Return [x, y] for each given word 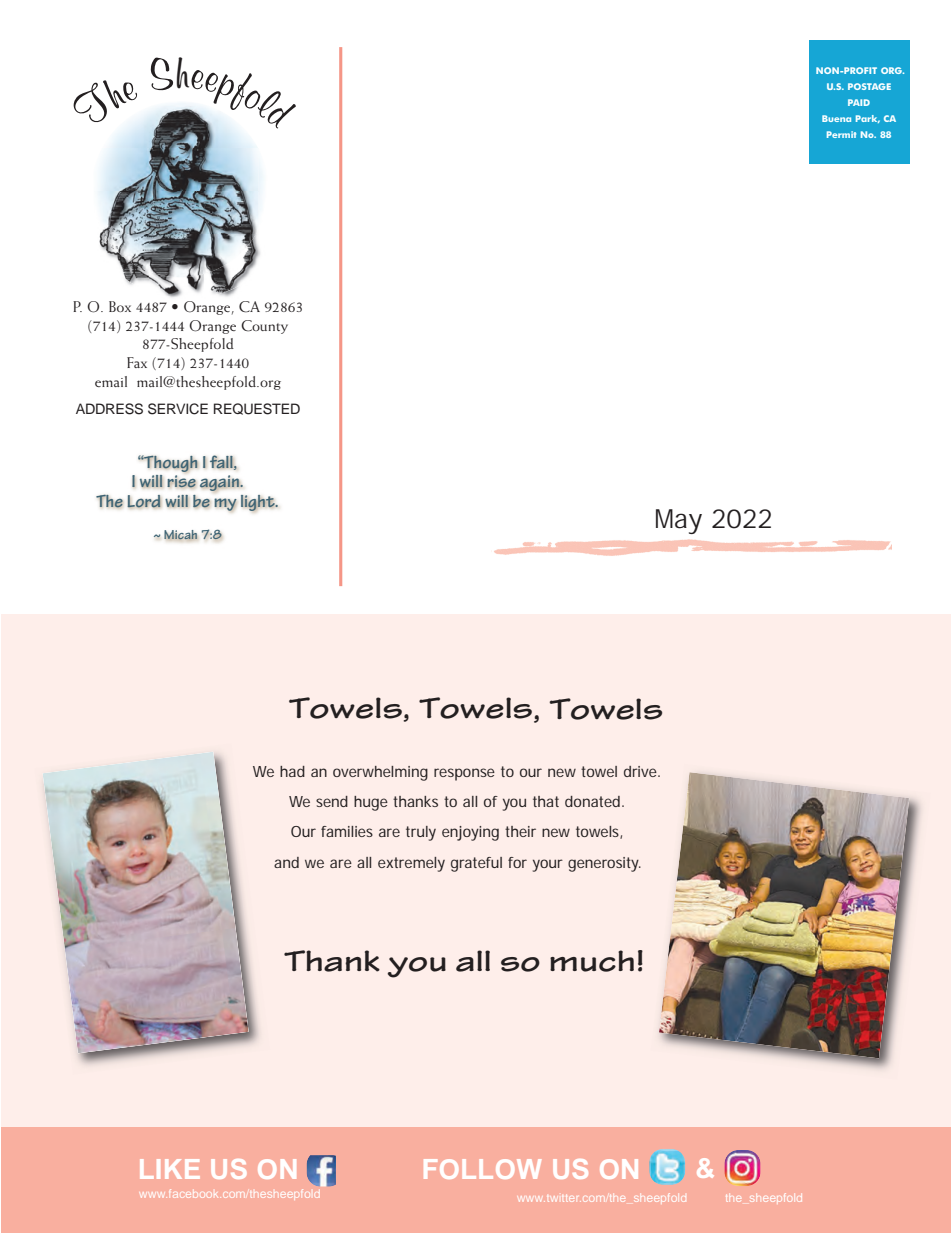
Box [120, 306]
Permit [841, 134]
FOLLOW [482, 1169]
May [679, 521]
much [592, 961]
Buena [836, 118]
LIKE [170, 1169]
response [464, 774]
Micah [181, 535]
